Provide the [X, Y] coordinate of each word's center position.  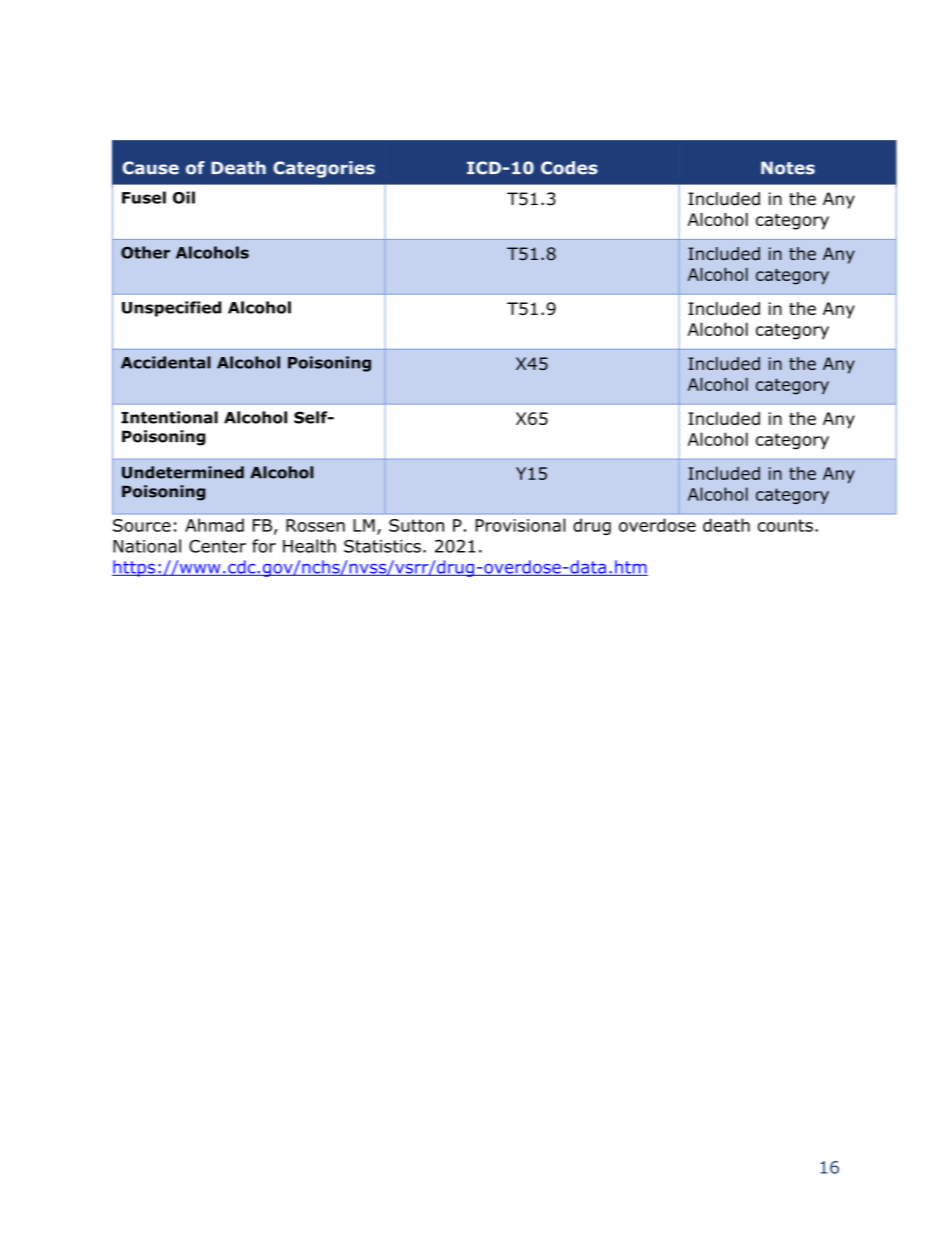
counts [785, 525]
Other [145, 252]
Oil [184, 197]
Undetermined [183, 472]
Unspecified [171, 309]
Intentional [169, 417]
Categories [324, 169]
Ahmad [214, 525]
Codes [569, 168]
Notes [788, 168]
